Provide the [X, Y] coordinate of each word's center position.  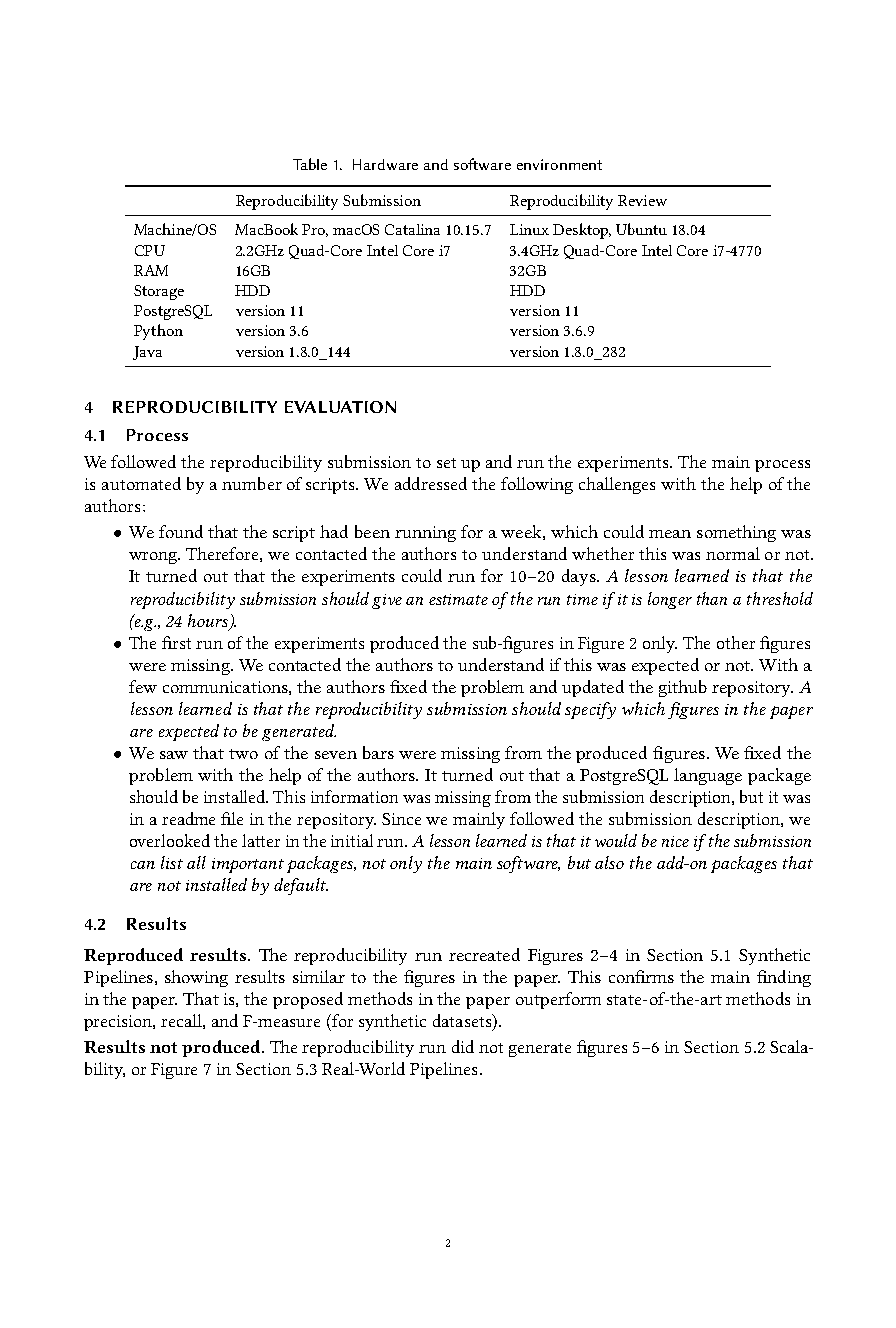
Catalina [412, 229]
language [708, 776]
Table [310, 164]
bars [378, 752]
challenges [617, 485]
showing [196, 978]
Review [642, 200]
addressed [431, 483]
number [252, 483]
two [243, 754]
